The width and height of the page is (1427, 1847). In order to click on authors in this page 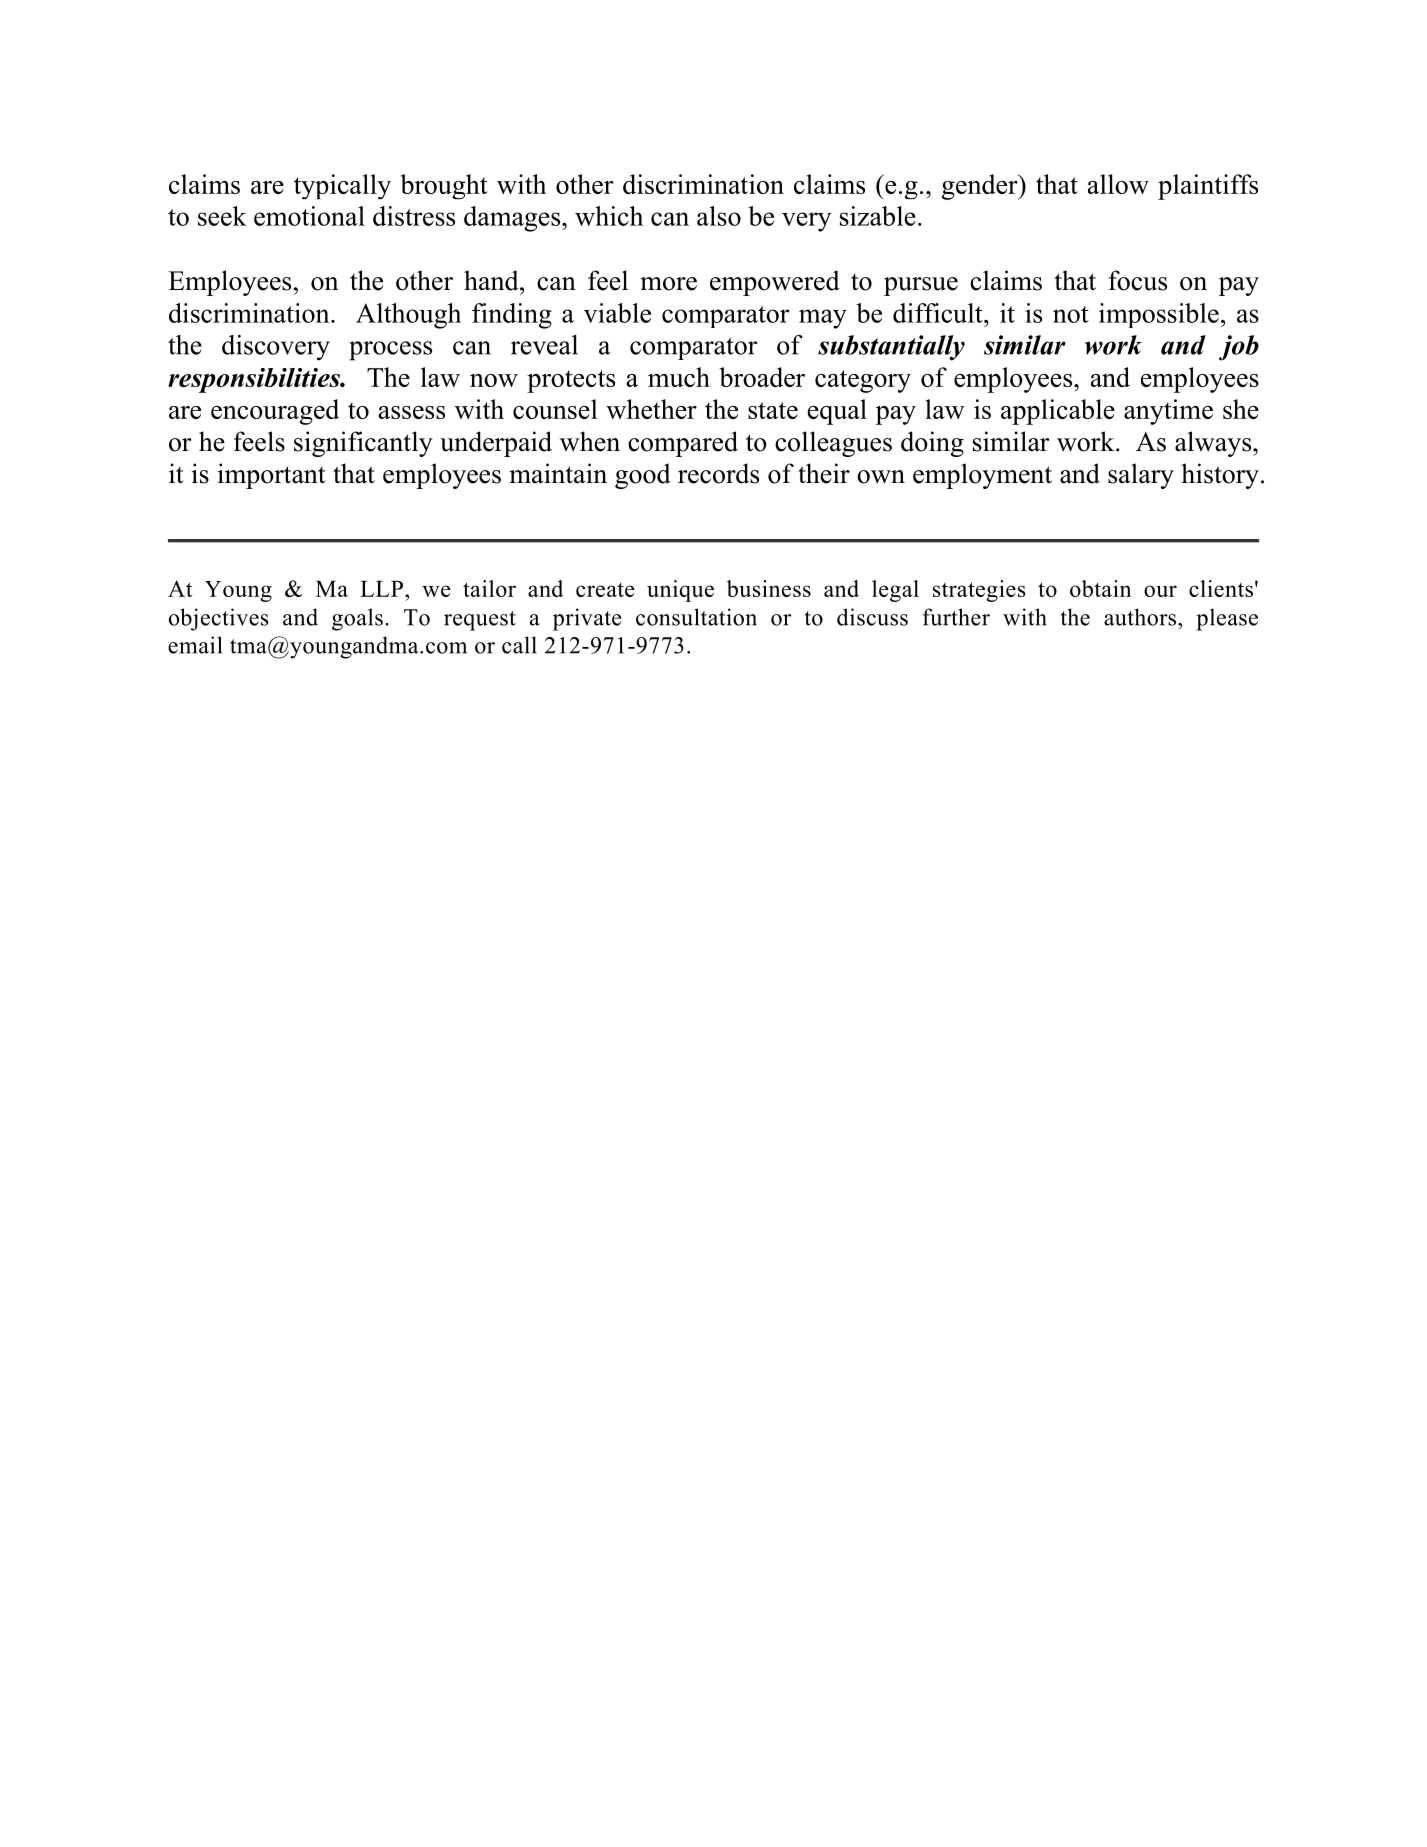, I will do `click(1141, 617)`.
